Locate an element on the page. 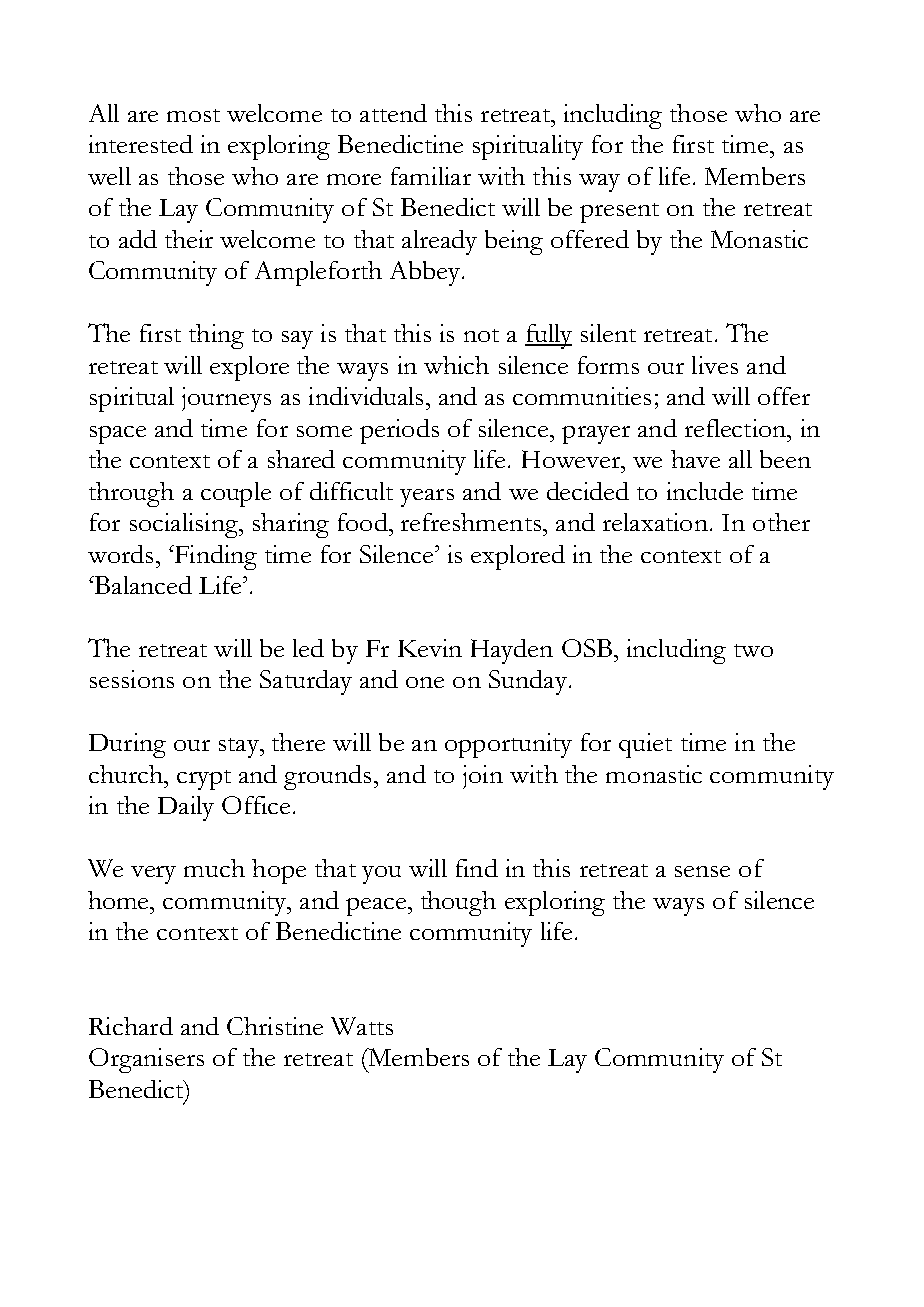 The width and height of the image is (924, 1307). present is located at coordinates (619, 213).
